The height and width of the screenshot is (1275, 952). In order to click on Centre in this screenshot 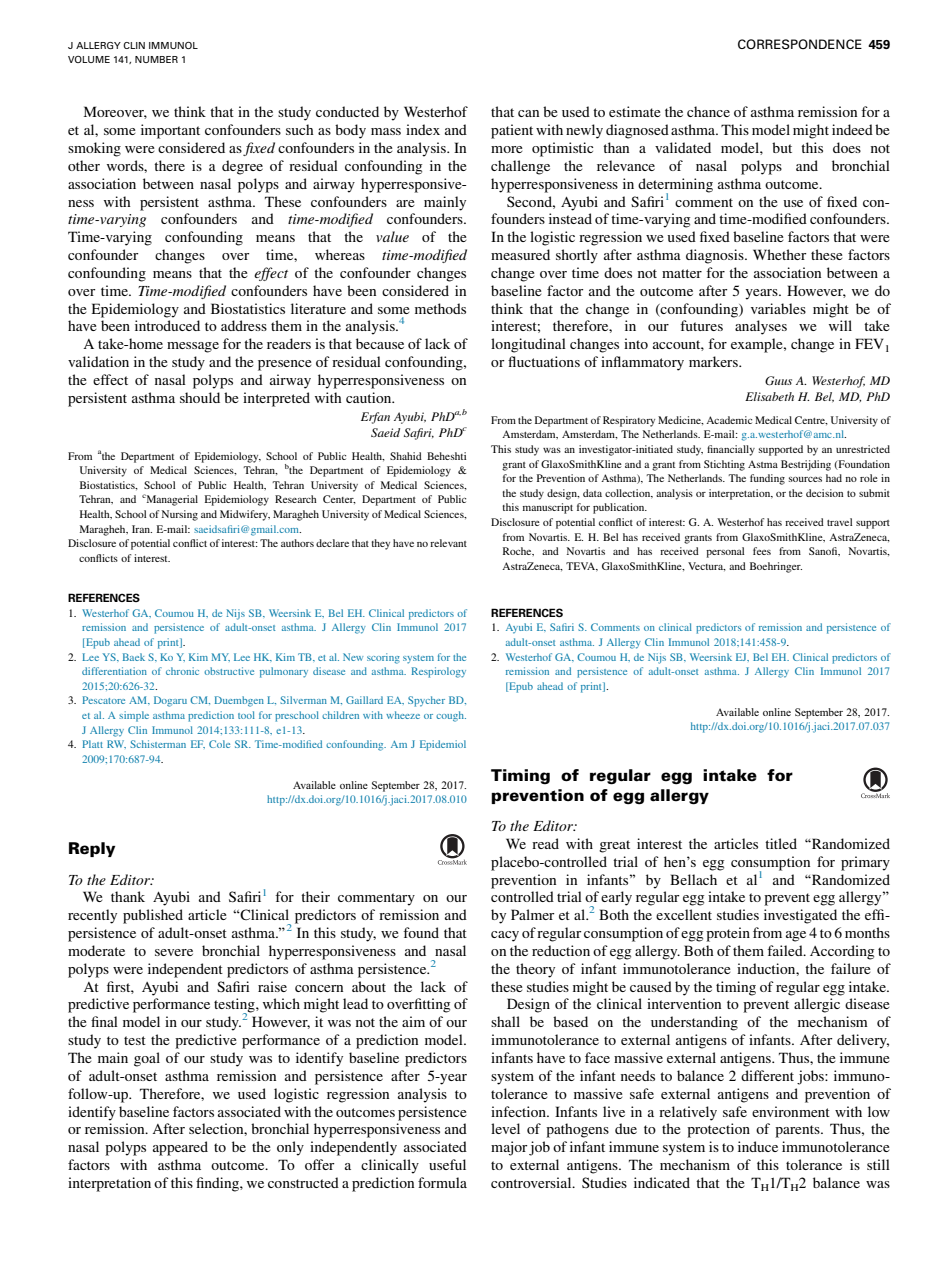, I will do `click(811, 420)`.
